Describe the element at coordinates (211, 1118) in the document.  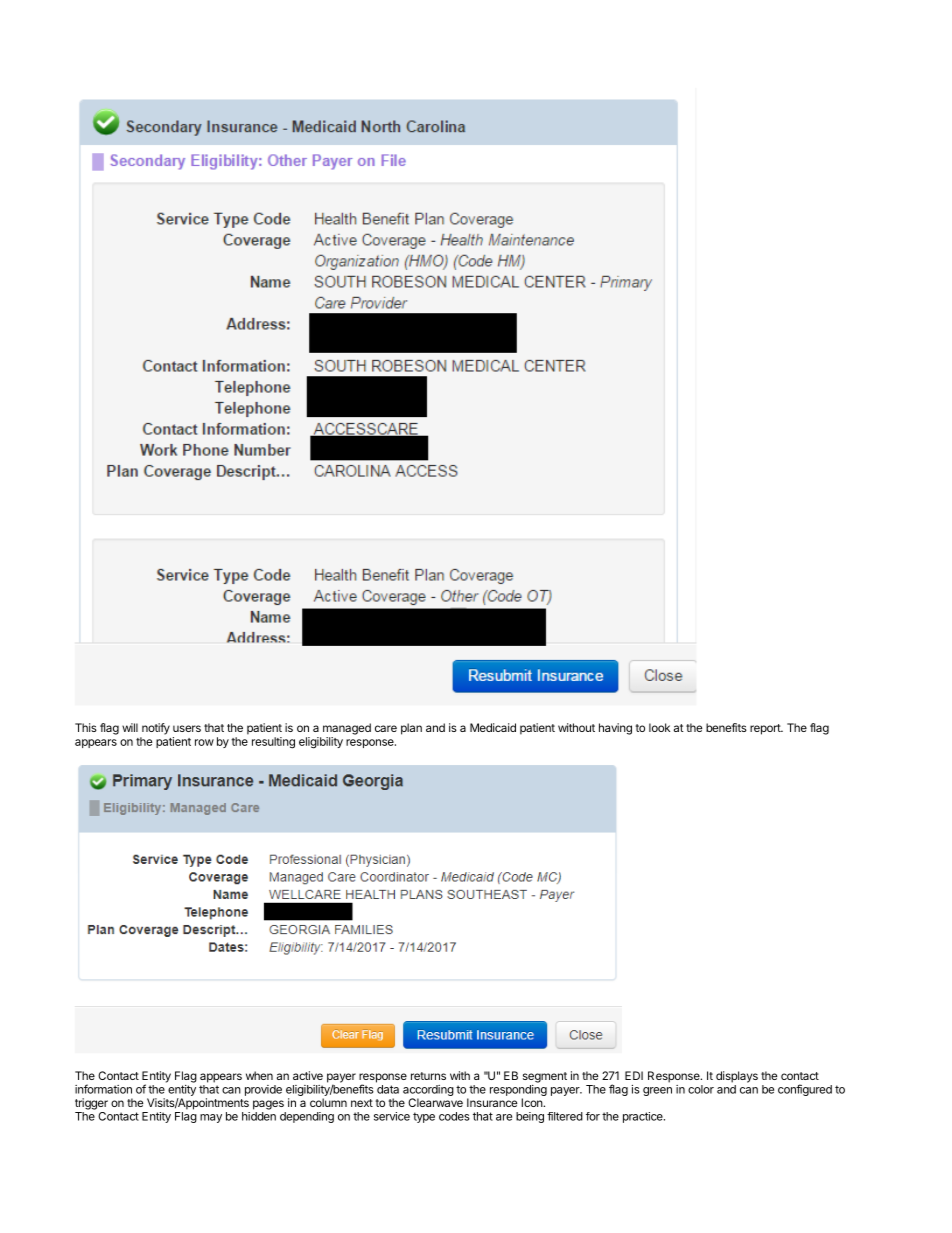
I see `may` at that location.
